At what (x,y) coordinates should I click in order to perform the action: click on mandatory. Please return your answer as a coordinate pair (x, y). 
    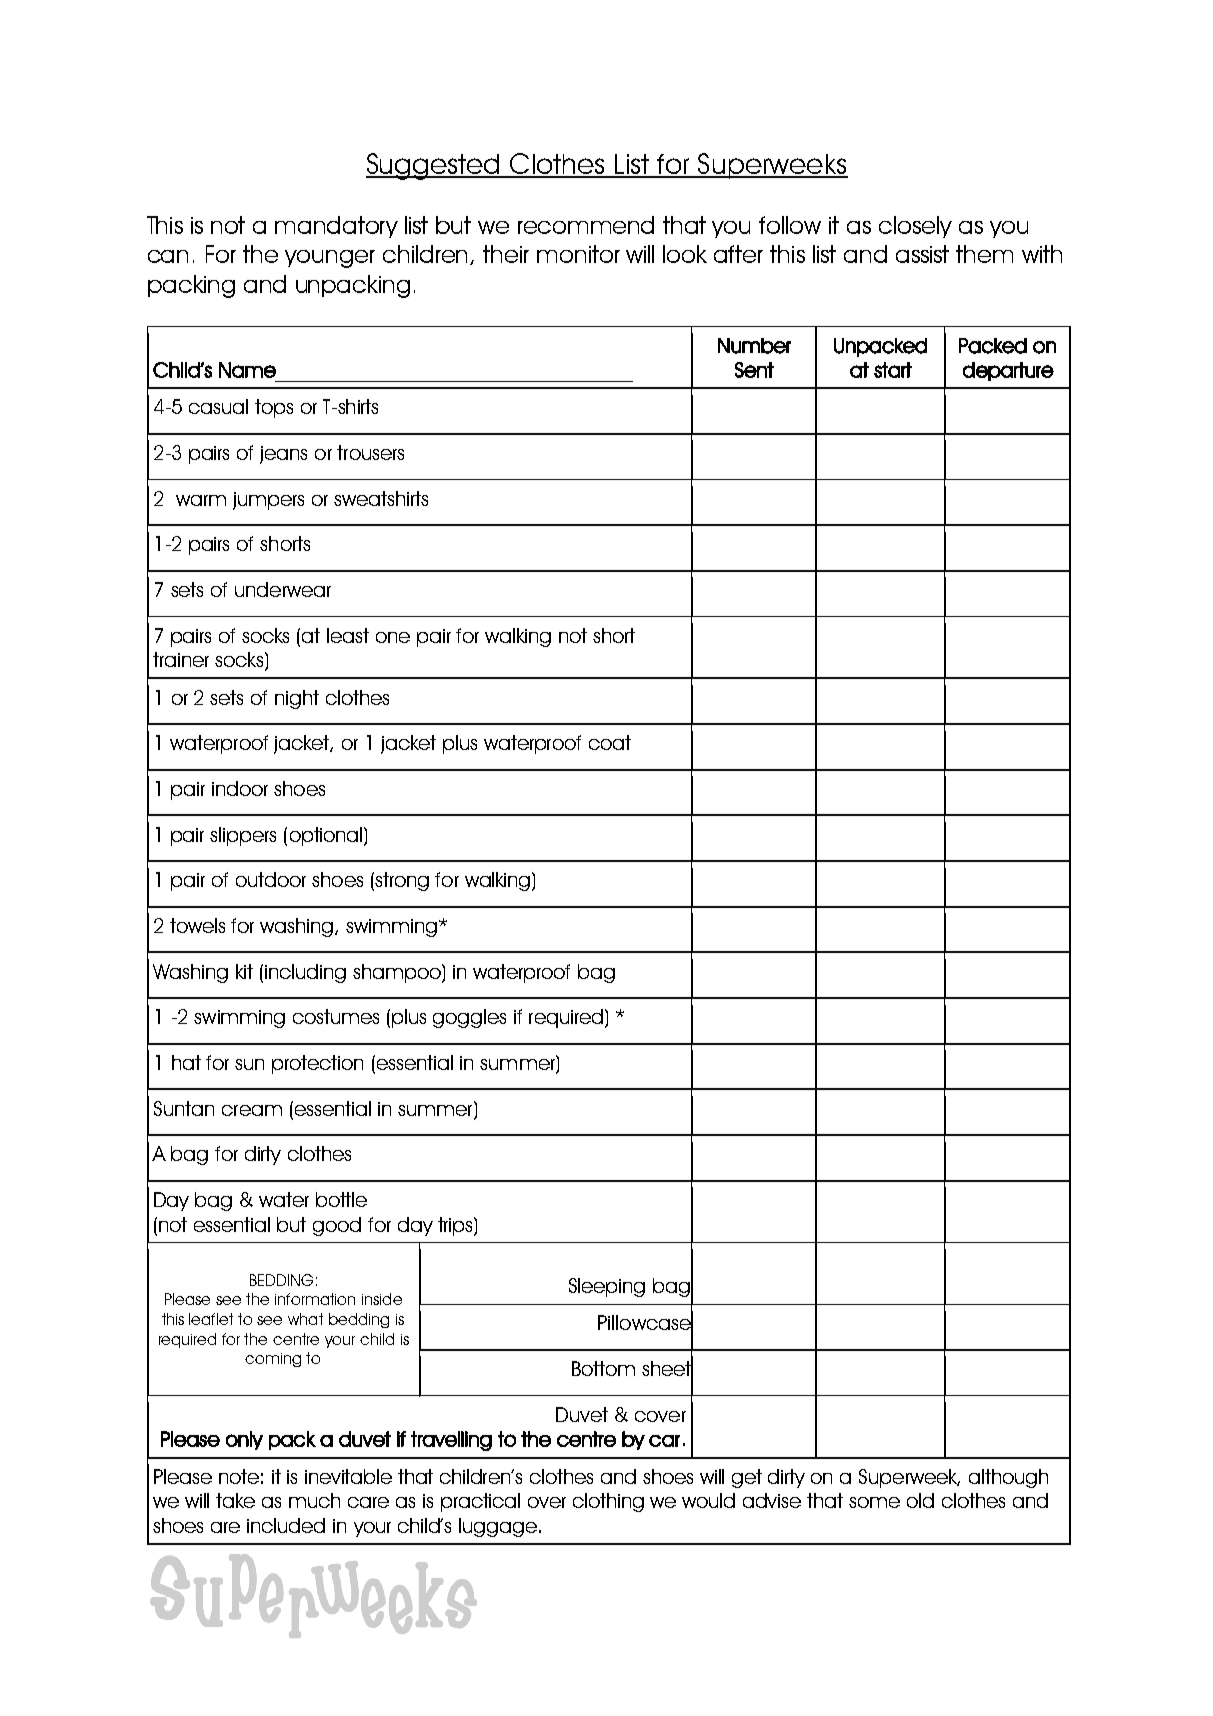
    Looking at the image, I should click on (336, 227).
